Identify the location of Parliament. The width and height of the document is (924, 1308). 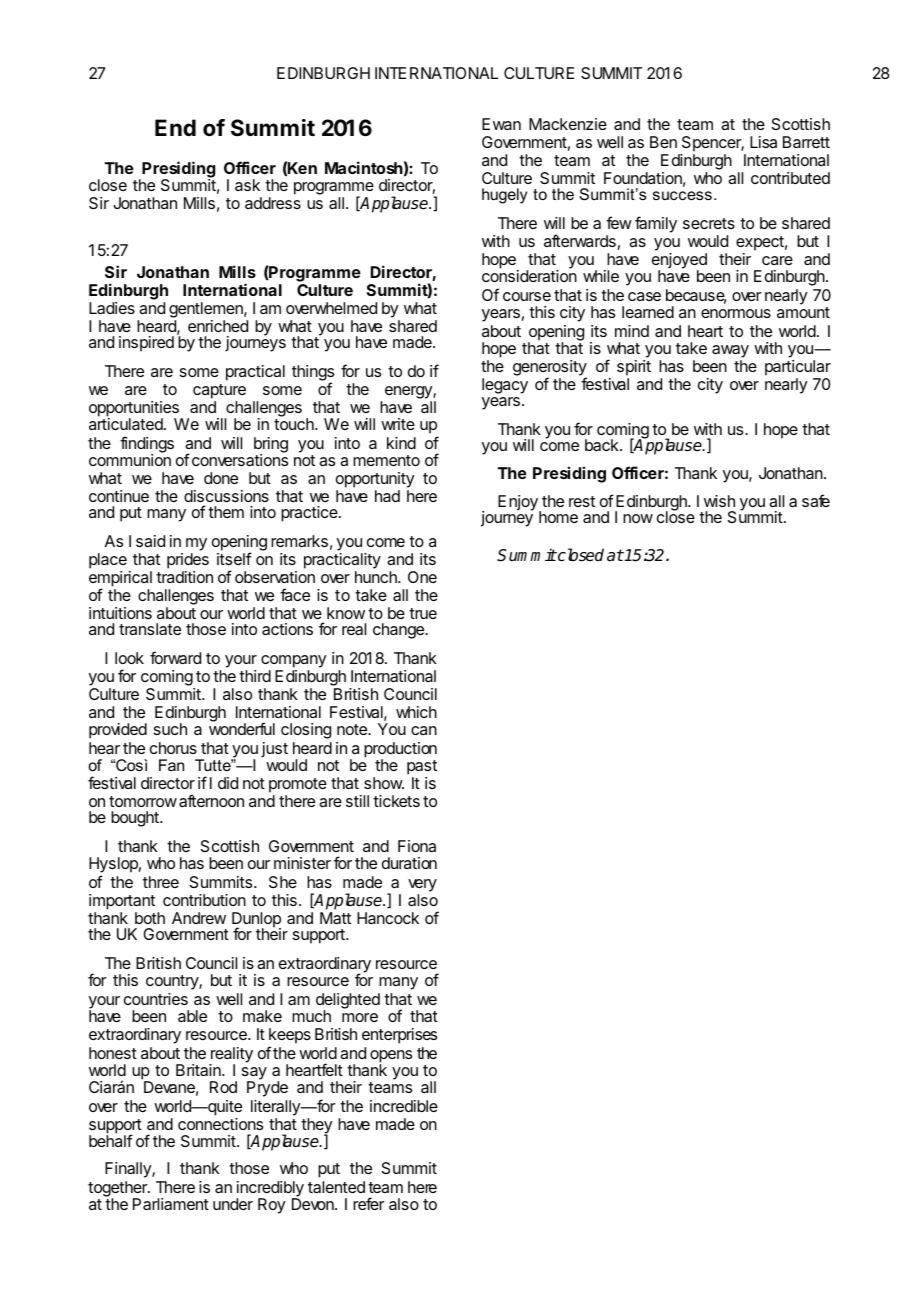
(171, 1204).
